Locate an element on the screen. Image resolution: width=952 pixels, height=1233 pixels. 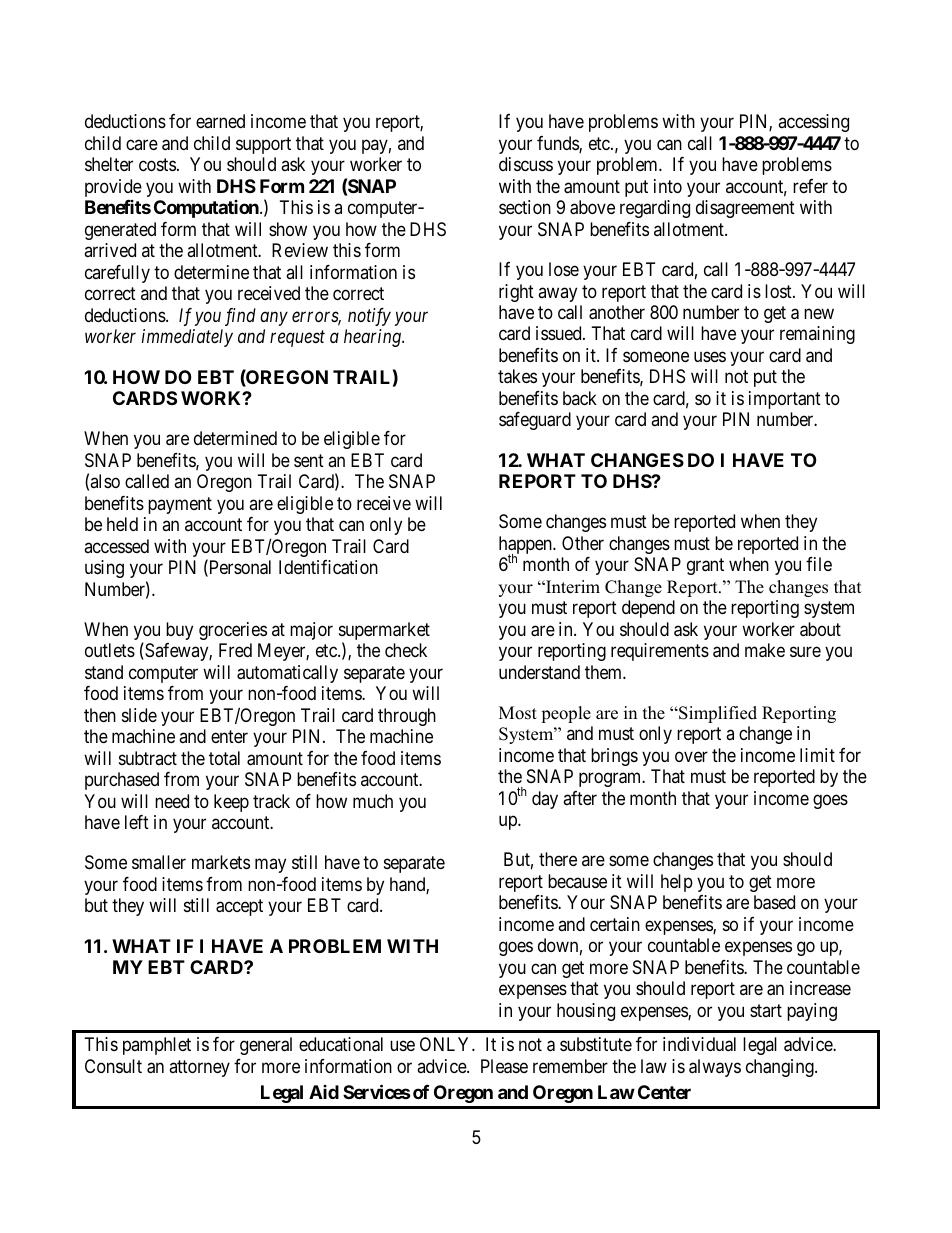
costs is located at coordinates (157, 165).
